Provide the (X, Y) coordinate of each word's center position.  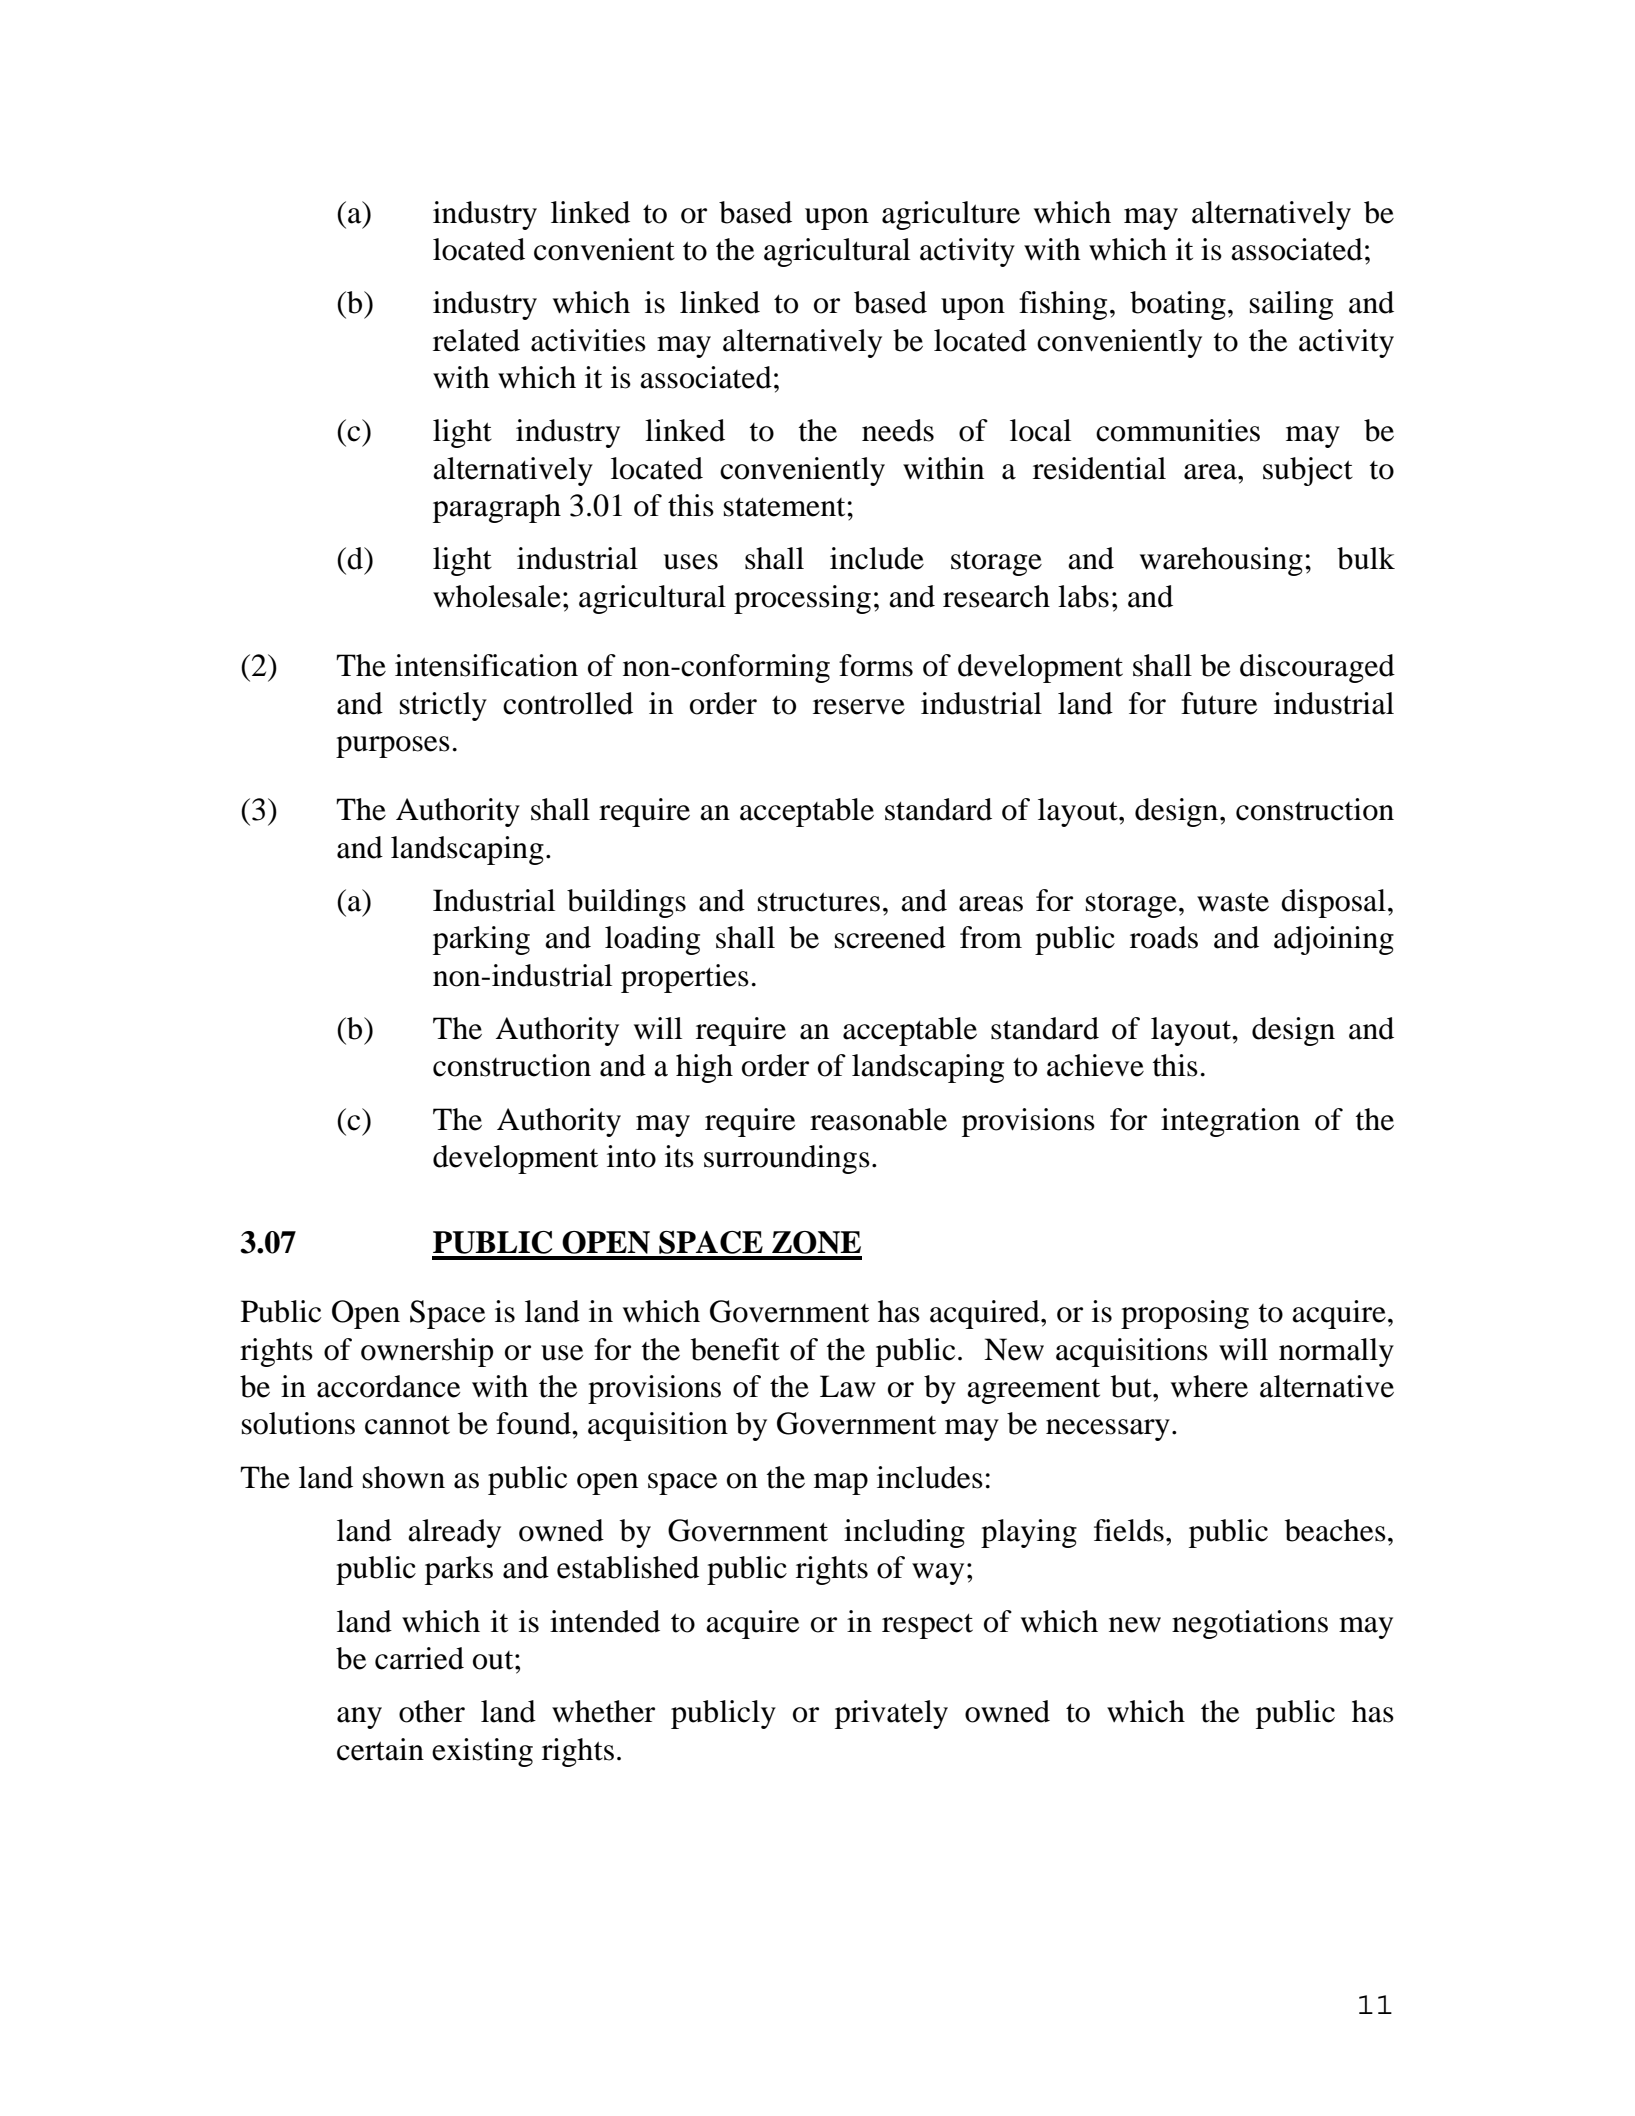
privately (891, 1714)
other (432, 1711)
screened (890, 937)
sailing (1291, 305)
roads (1164, 937)
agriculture (951, 215)
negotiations (1250, 1624)
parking (481, 940)
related (476, 340)
